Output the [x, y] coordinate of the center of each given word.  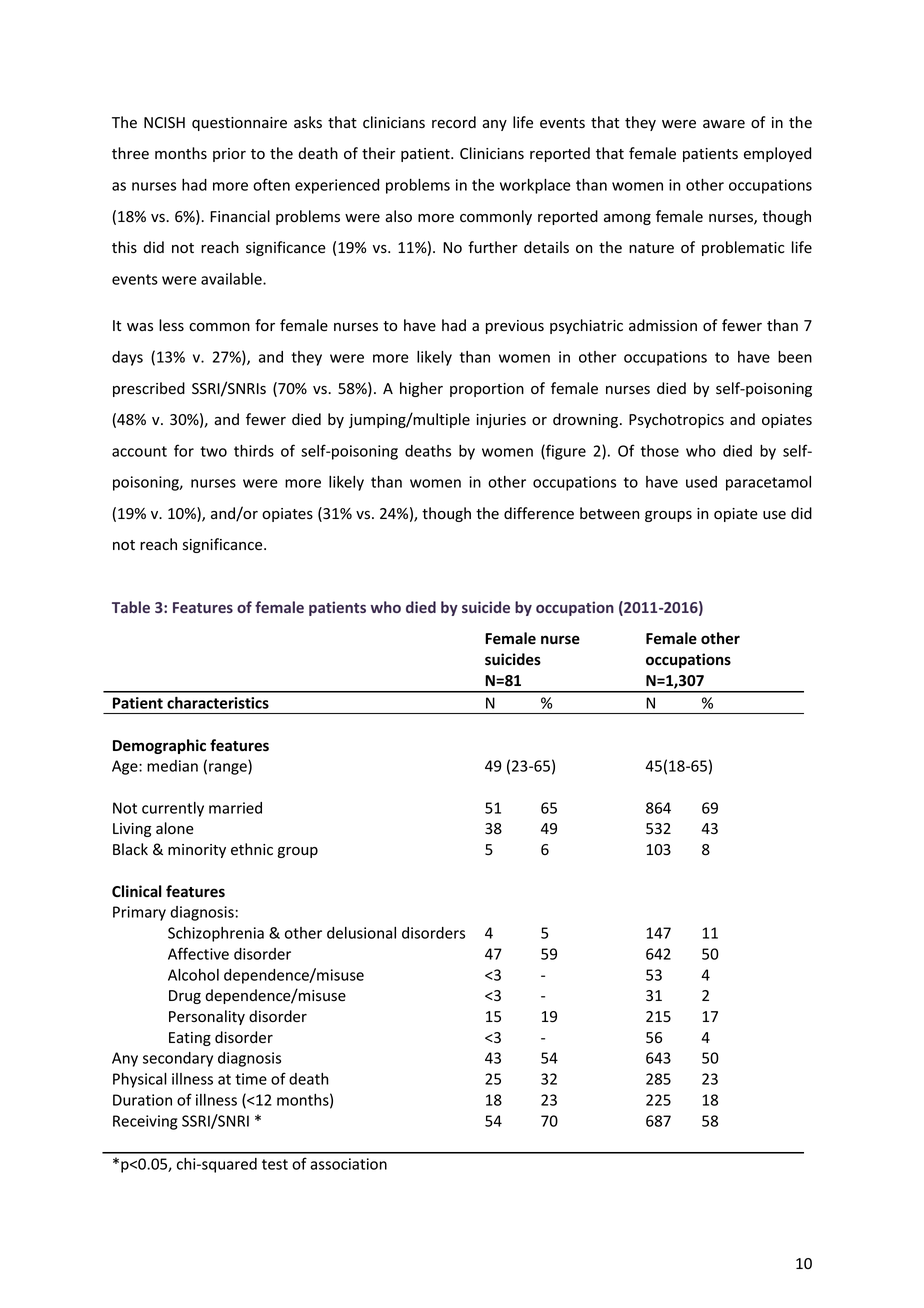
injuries [501, 421]
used [701, 482]
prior [229, 155]
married [235, 808]
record [454, 122]
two [213, 451]
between [609, 513]
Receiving [145, 1122]
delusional [361, 933]
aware [724, 124]
